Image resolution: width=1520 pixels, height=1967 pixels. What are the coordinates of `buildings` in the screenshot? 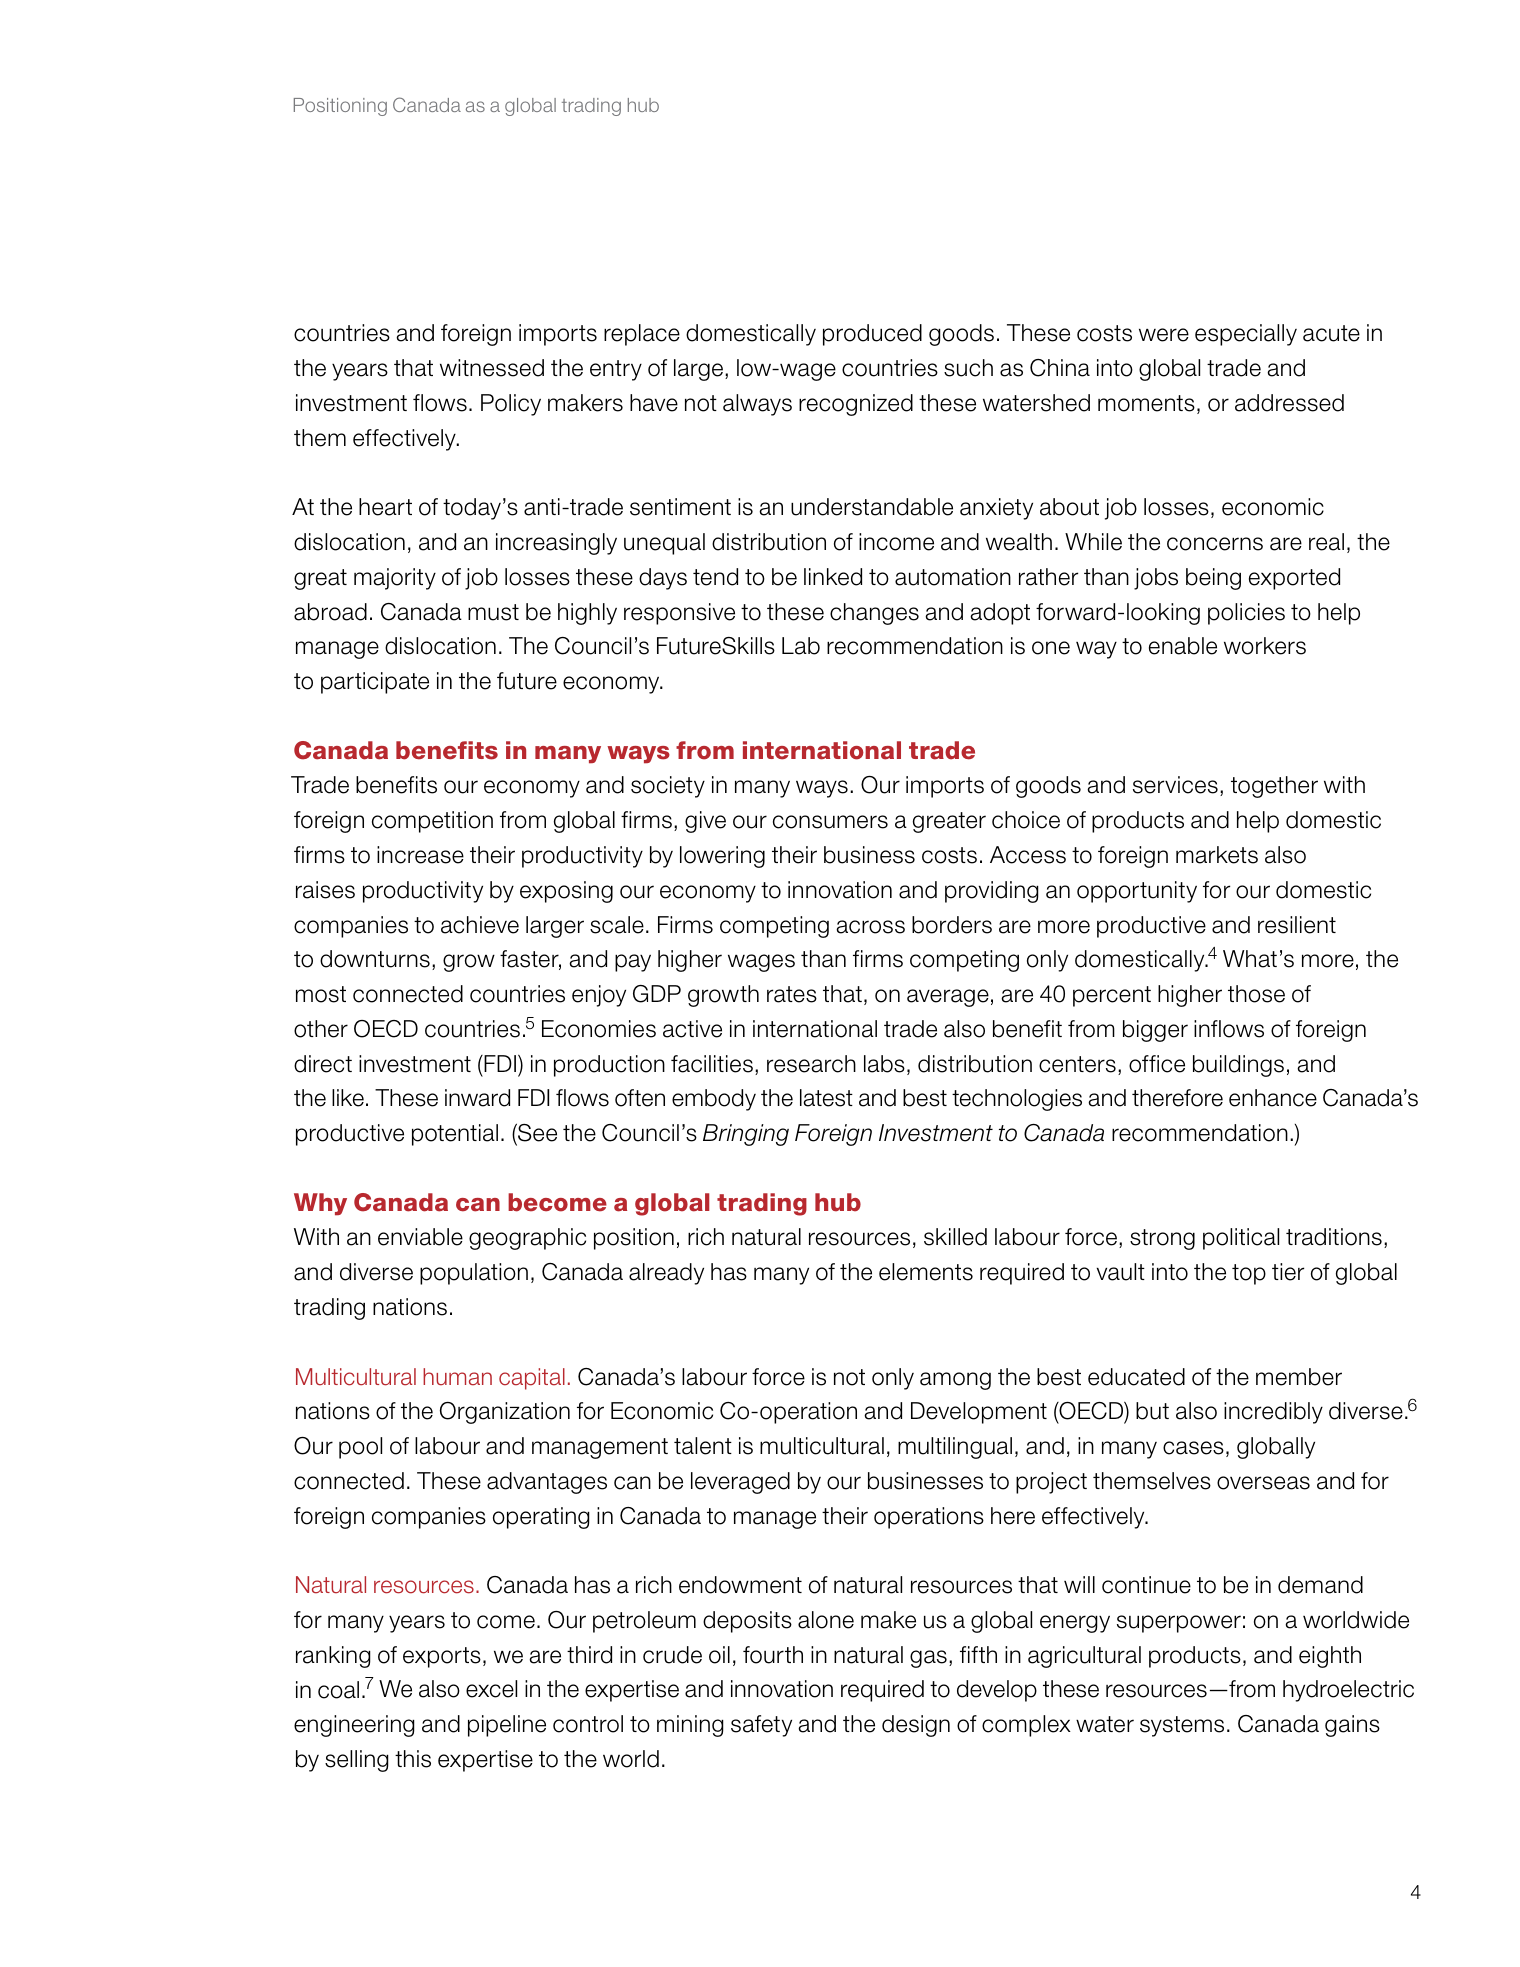 It's located at (1238, 1066).
